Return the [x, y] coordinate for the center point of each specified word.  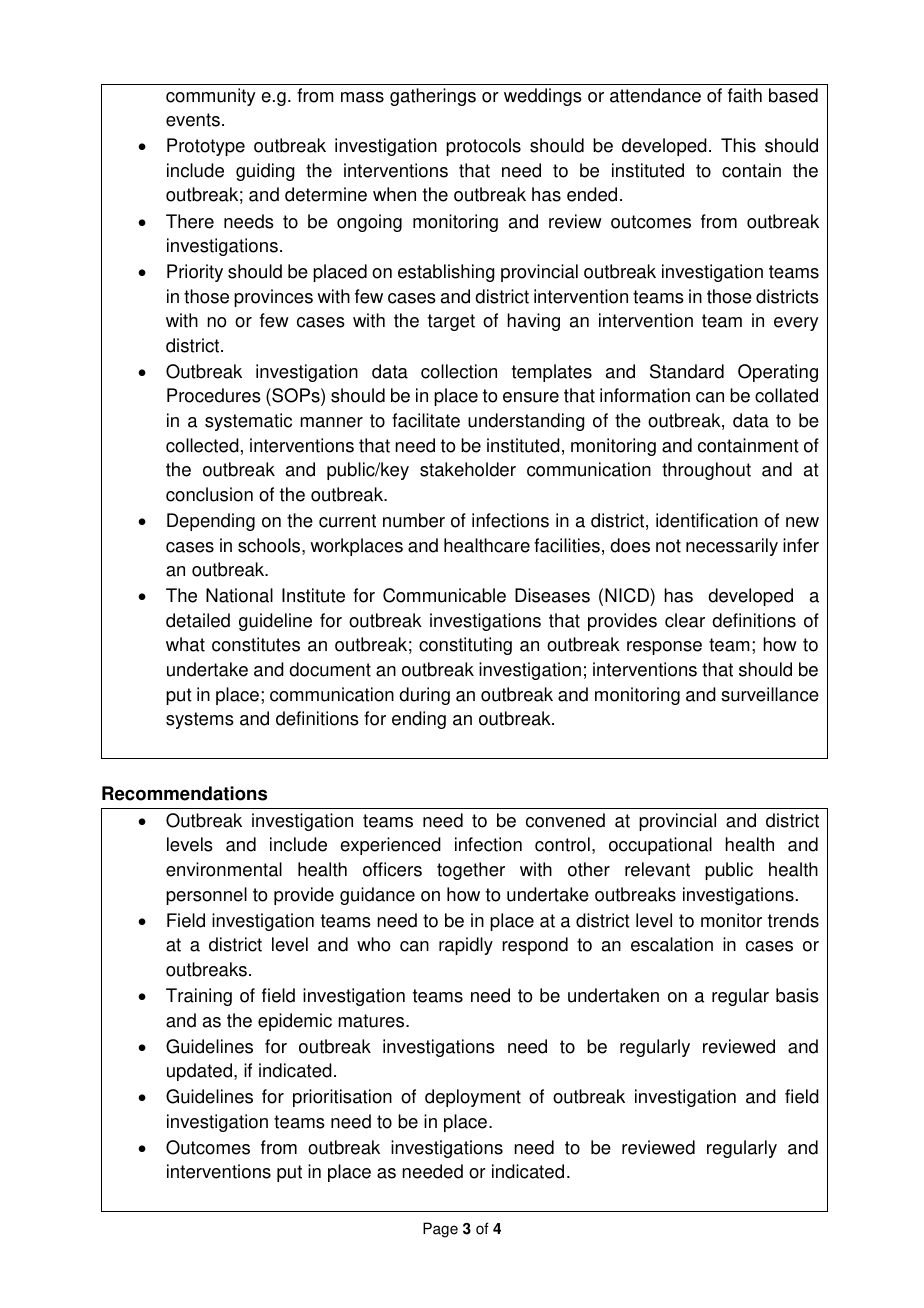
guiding [265, 172]
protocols [483, 147]
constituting [465, 646]
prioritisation [342, 1098]
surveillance [770, 694]
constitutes [256, 644]
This [738, 145]
